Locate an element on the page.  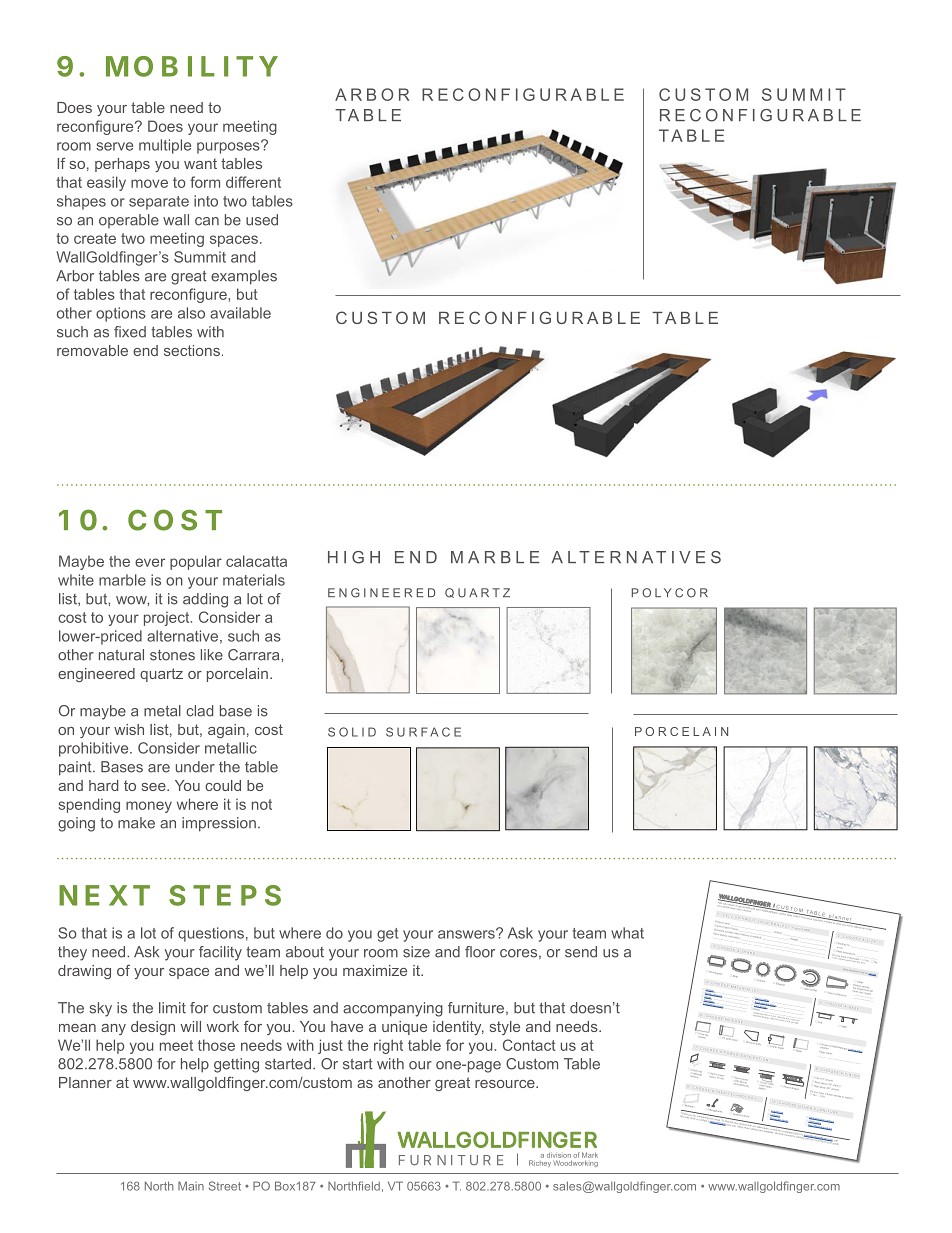
just is located at coordinates (330, 1046).
